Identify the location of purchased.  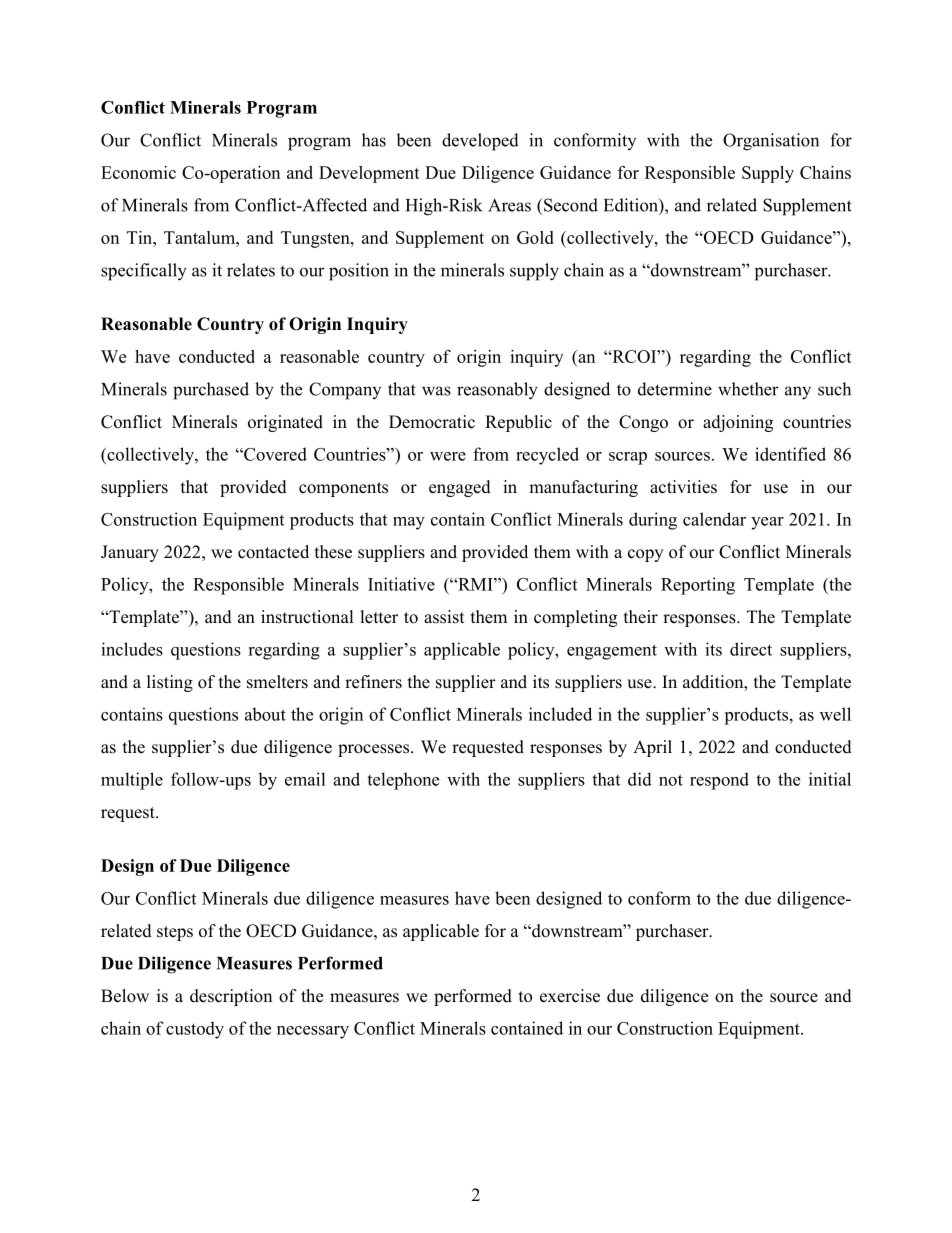
(211, 391).
